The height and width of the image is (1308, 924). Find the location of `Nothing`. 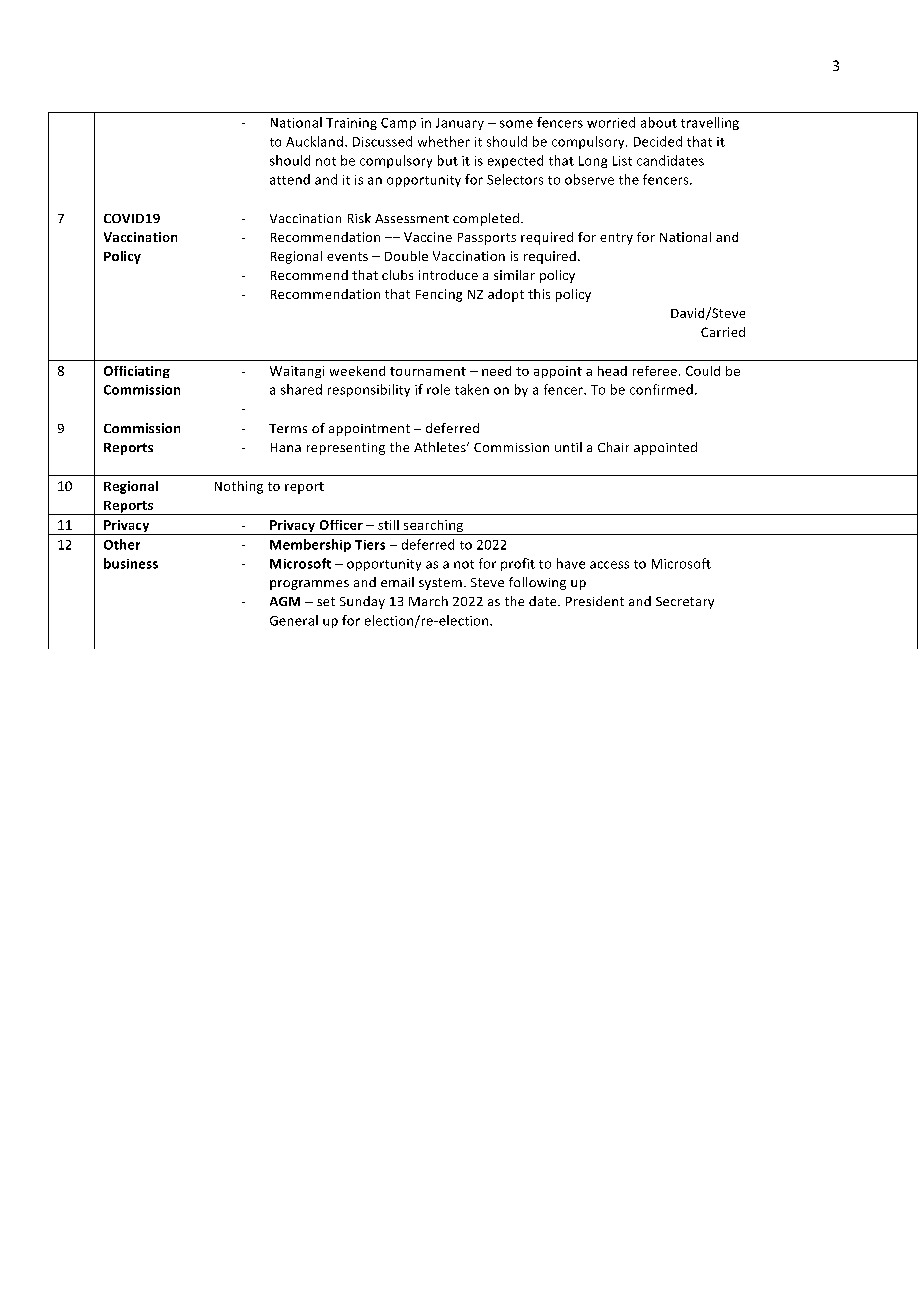

Nothing is located at coordinates (239, 487).
